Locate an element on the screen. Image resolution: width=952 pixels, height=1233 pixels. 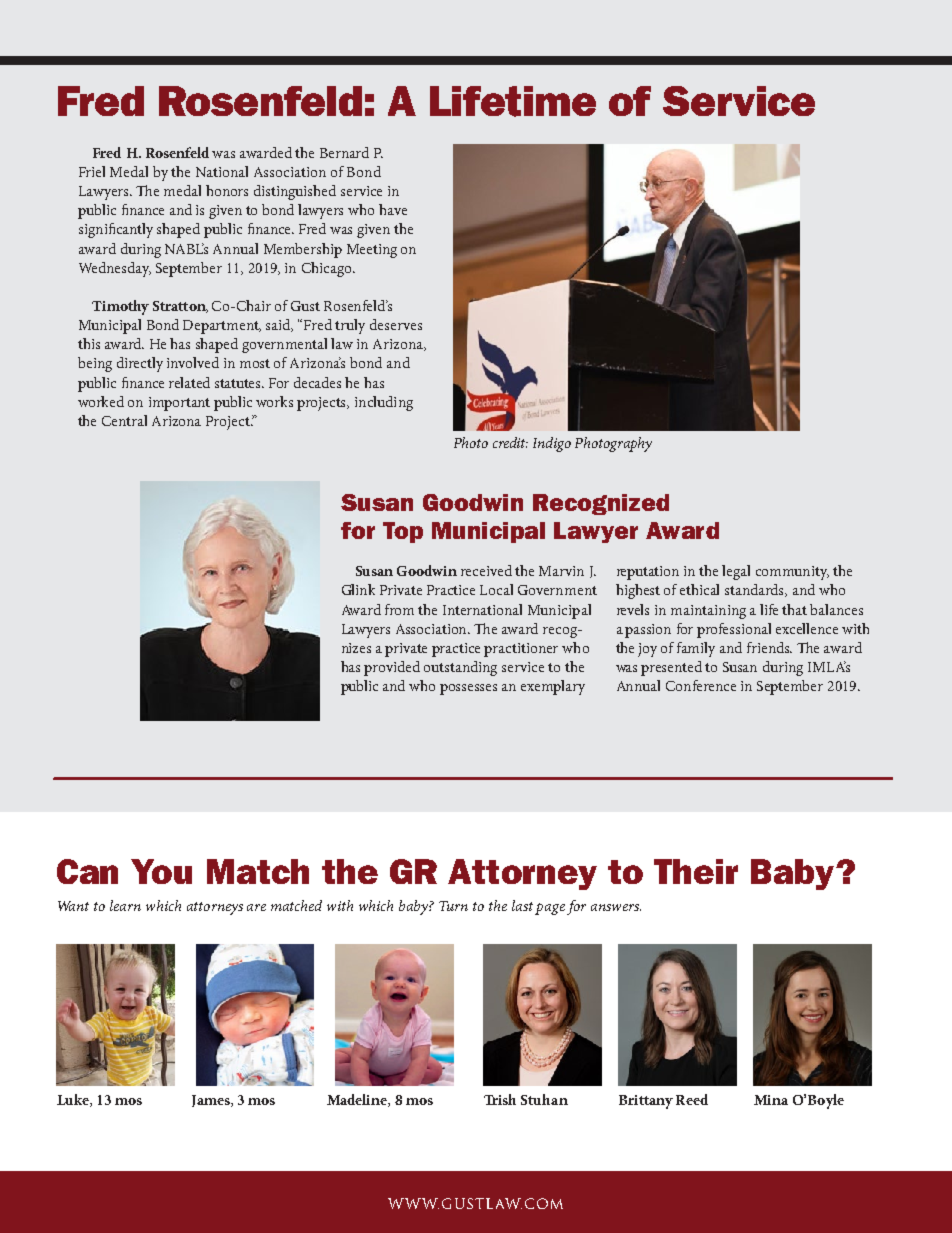
honors is located at coordinates (227, 190).
